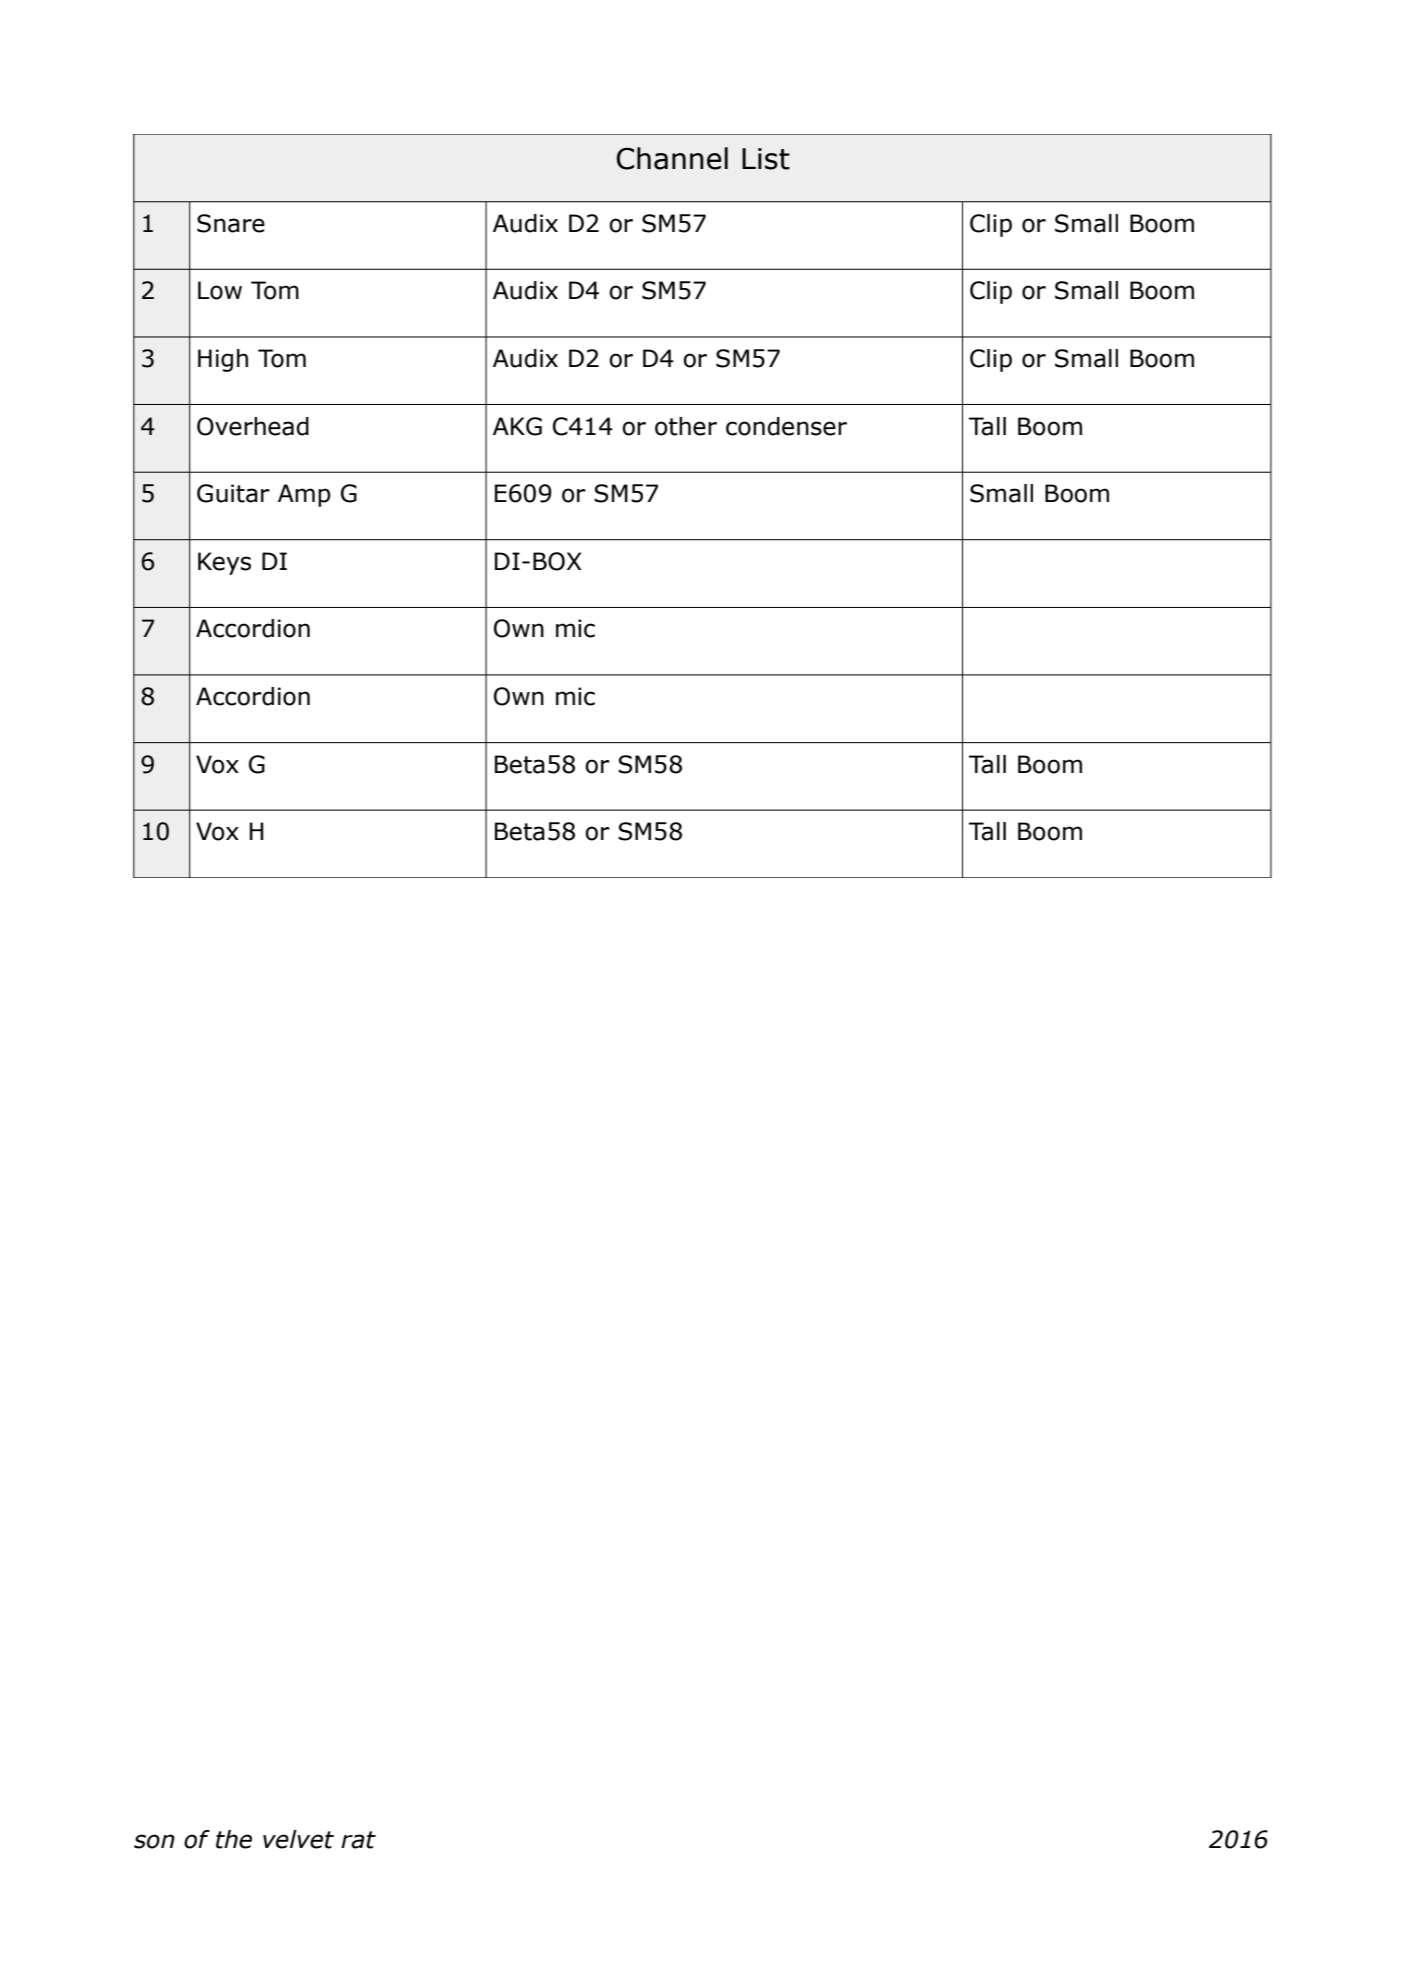 This image has height=1987, width=1404. I want to click on rat, so click(358, 1840).
